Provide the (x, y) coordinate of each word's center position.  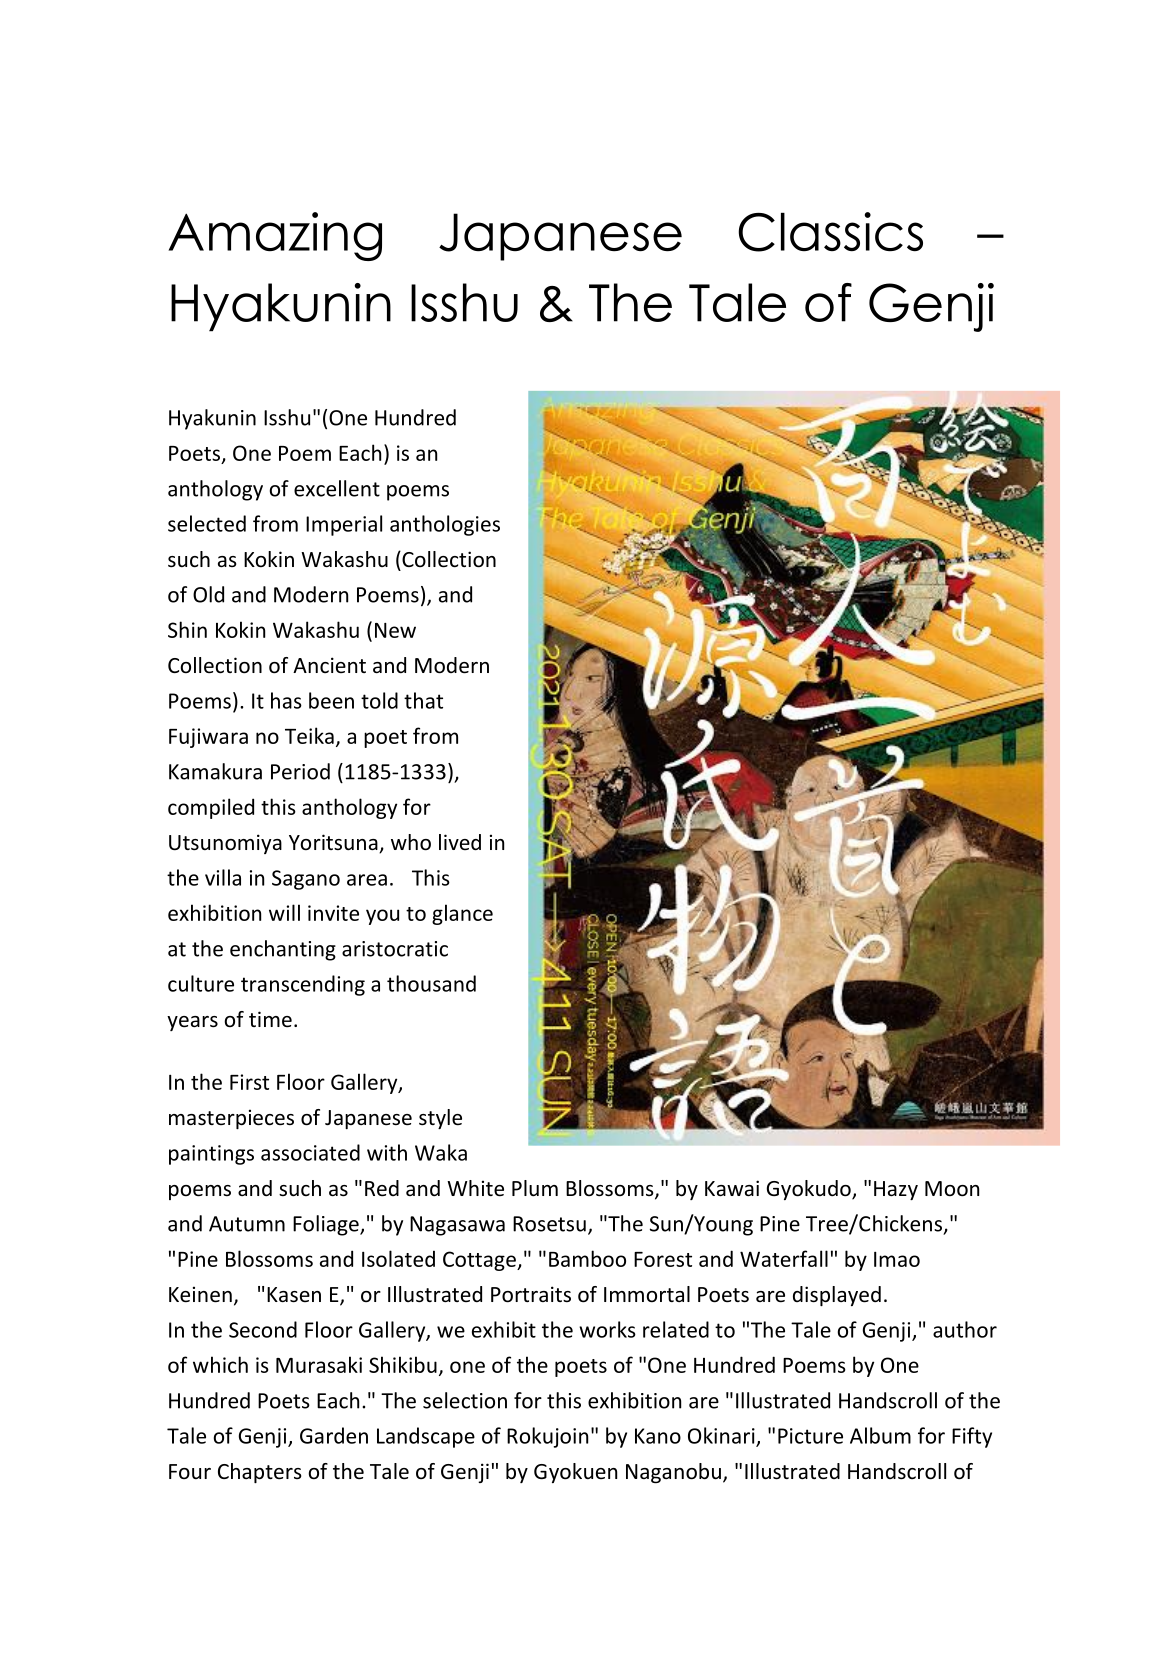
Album (880, 1435)
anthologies (445, 525)
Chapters (259, 1473)
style (440, 1119)
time (270, 1019)
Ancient (329, 665)
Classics (830, 232)
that (423, 700)
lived (460, 842)
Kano (658, 1436)
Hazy (896, 1190)
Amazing (275, 236)
